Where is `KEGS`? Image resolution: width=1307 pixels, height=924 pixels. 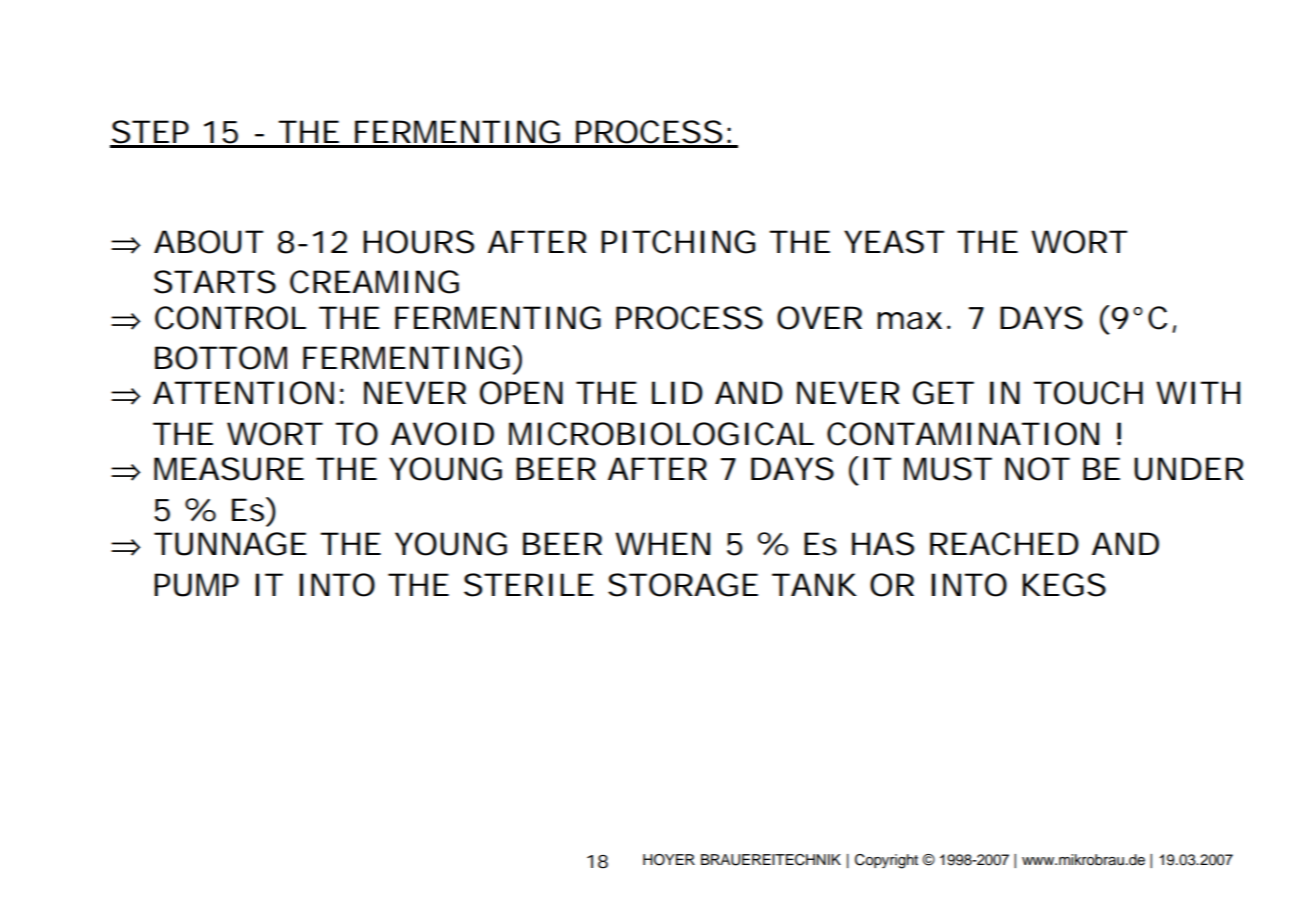 KEGS is located at coordinates (1064, 585).
